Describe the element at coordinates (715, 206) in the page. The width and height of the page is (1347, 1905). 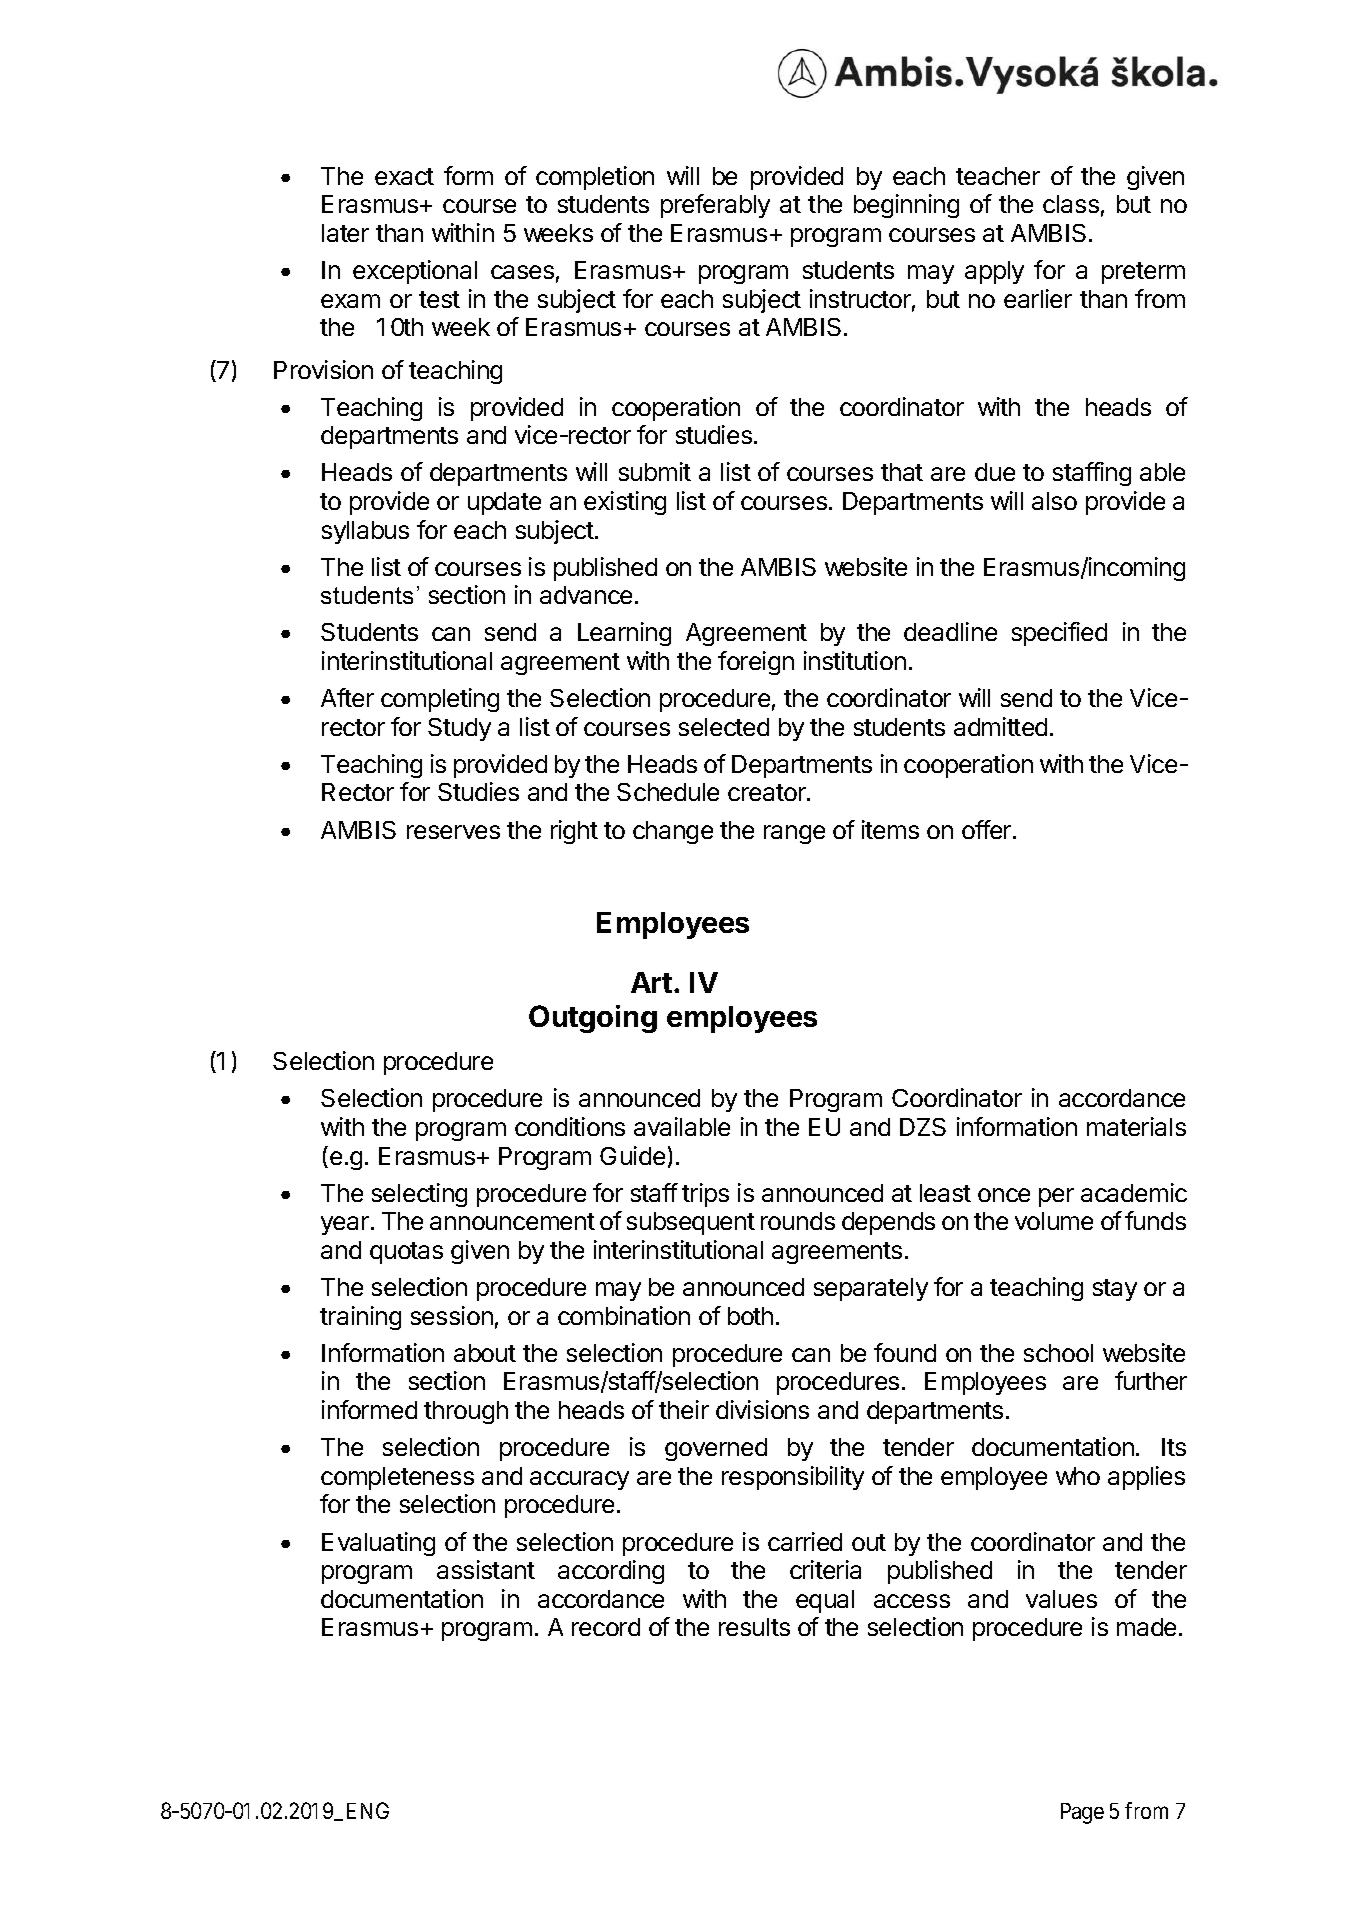
I see `preferably` at that location.
